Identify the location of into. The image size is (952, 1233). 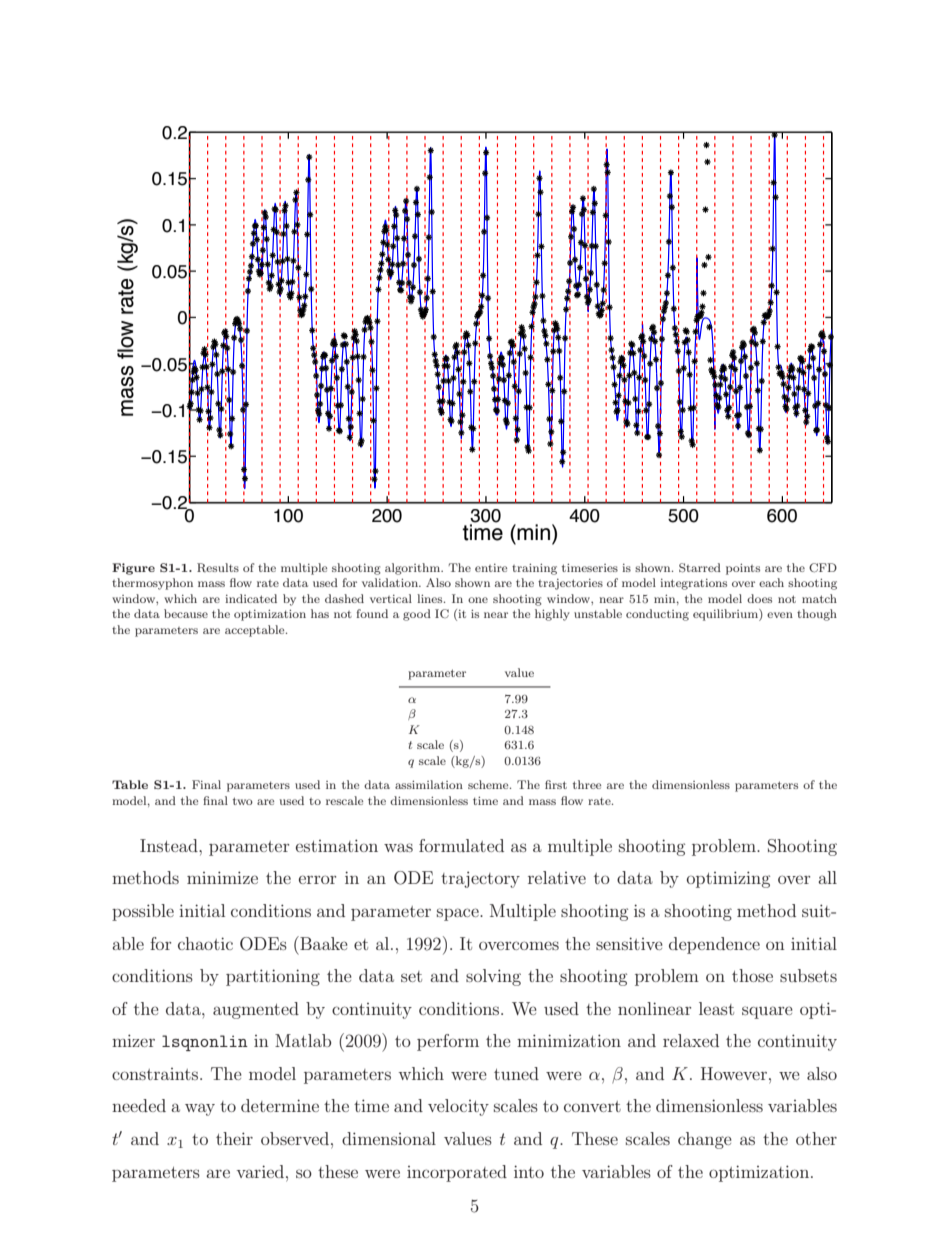
(529, 1171).
